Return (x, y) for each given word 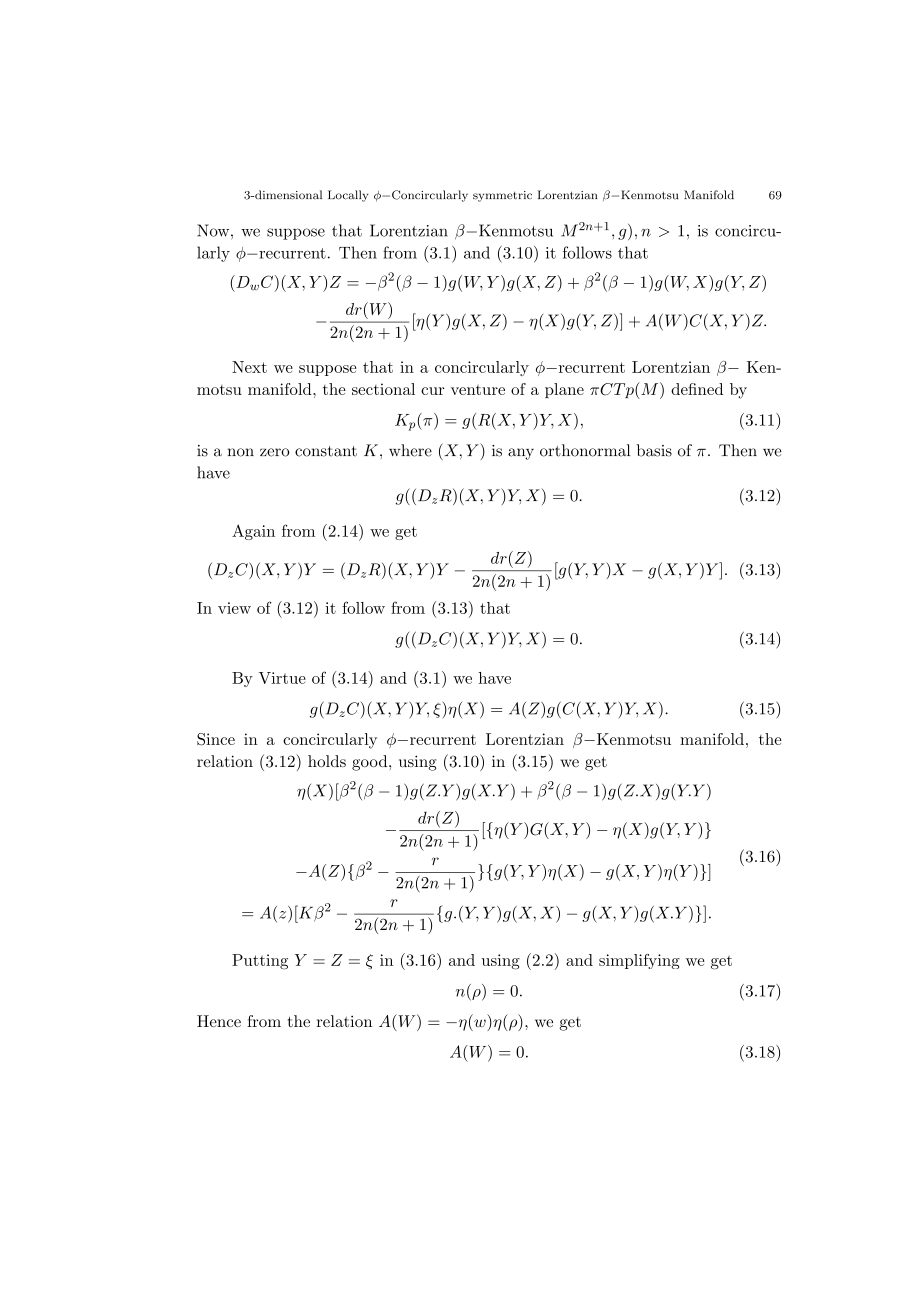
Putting (260, 962)
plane (564, 390)
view (234, 608)
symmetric (502, 196)
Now (214, 230)
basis (654, 450)
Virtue (282, 678)
